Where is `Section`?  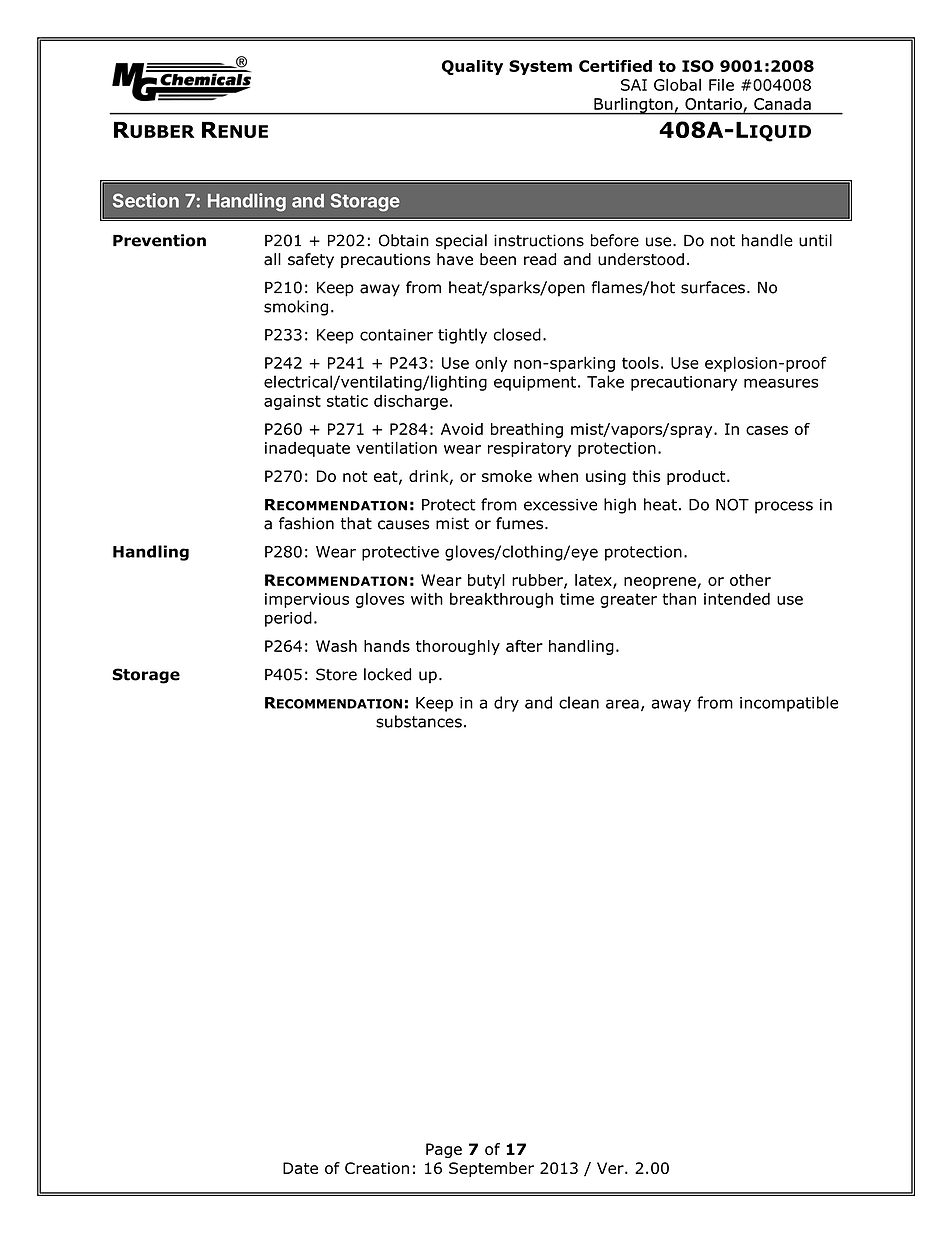
Section is located at coordinates (146, 200).
